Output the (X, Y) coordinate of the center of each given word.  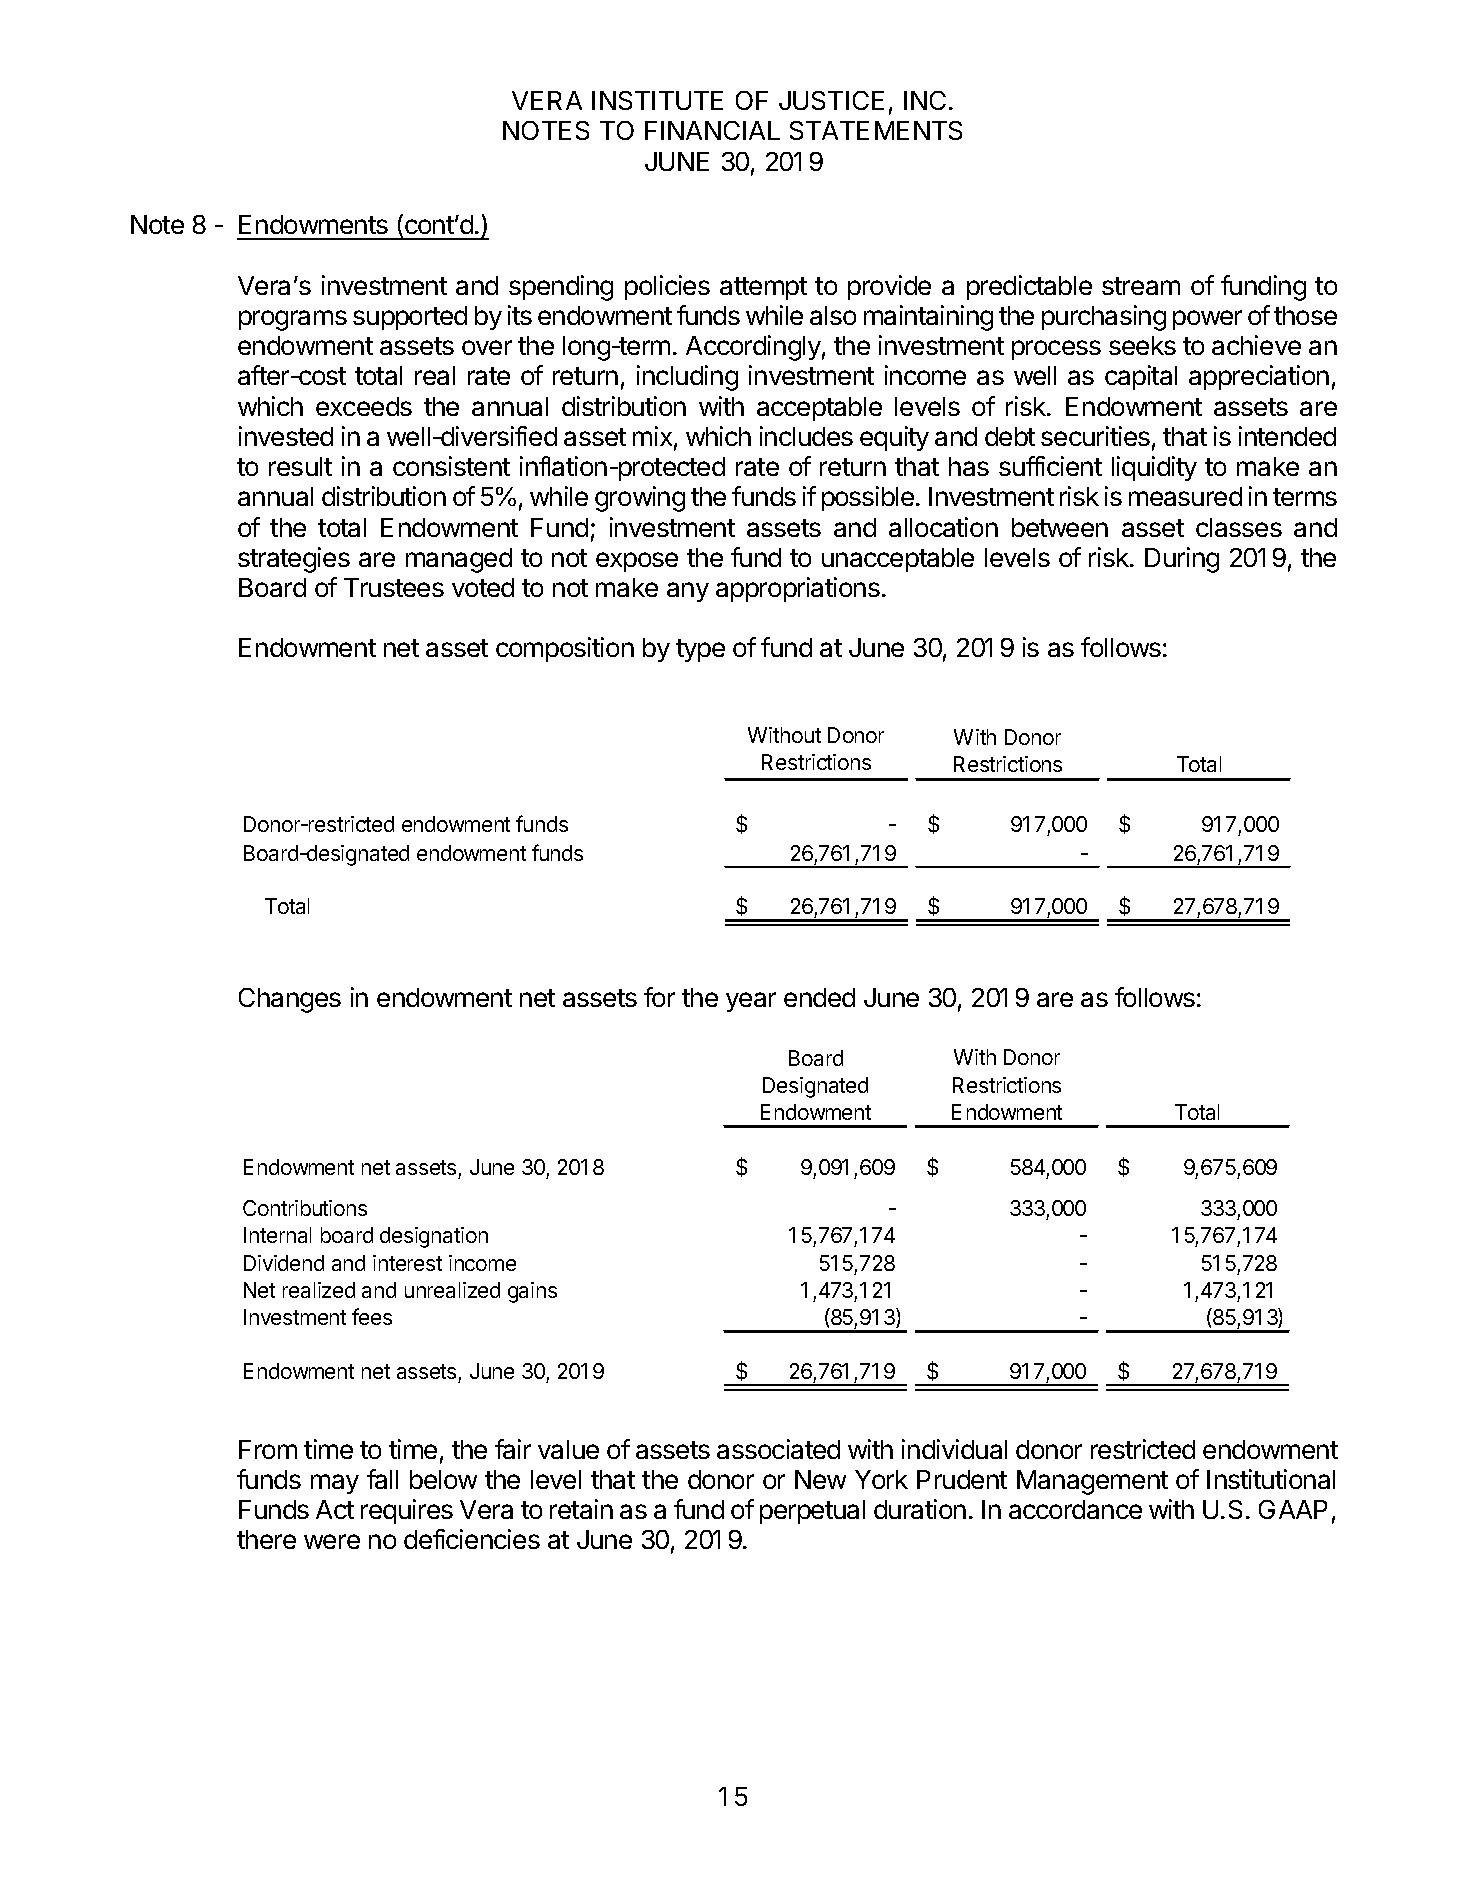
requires (407, 1511)
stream (1141, 286)
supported (410, 318)
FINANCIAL (712, 130)
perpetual (812, 1512)
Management (1092, 1482)
